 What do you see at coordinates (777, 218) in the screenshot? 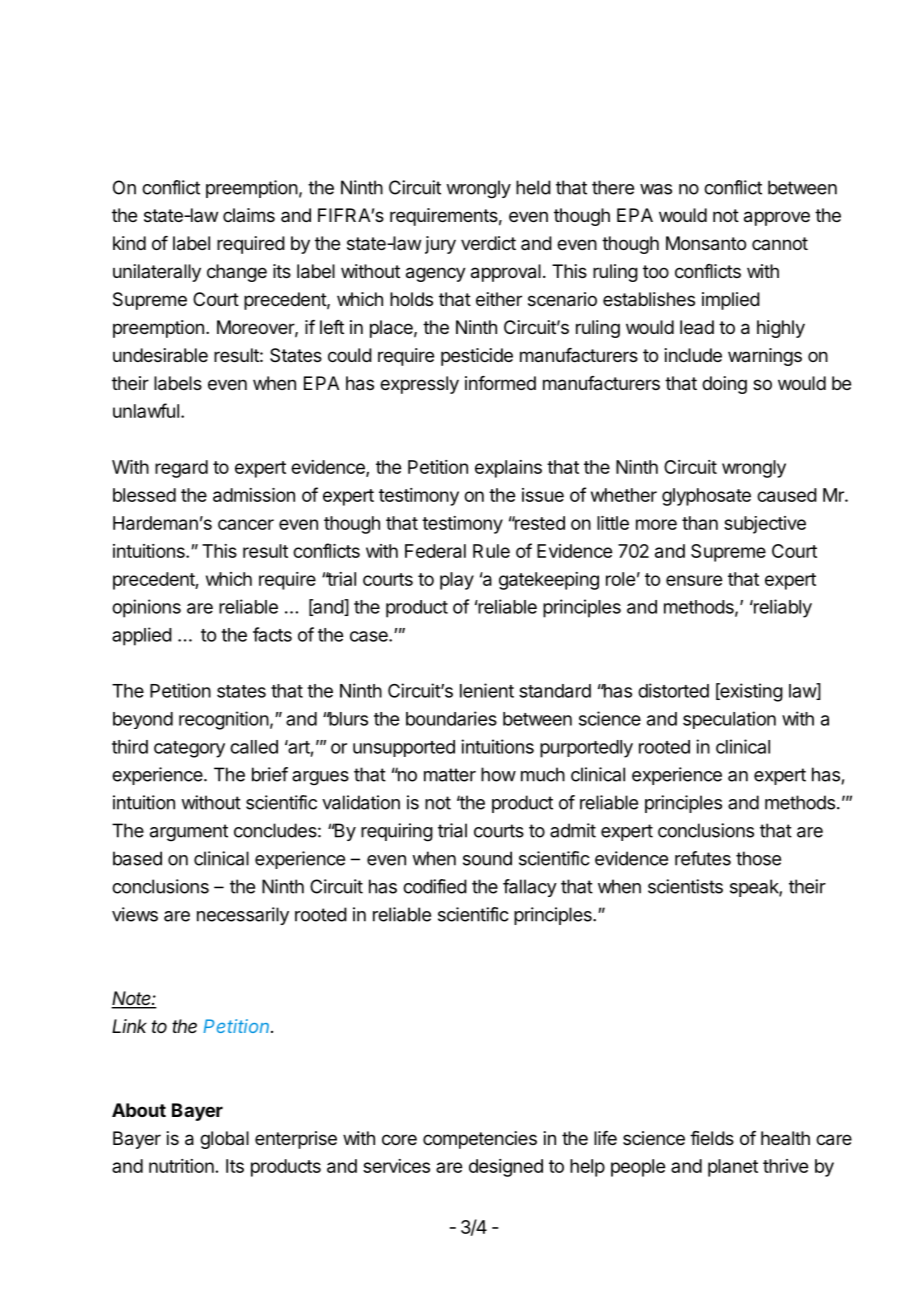
I see `approve` at bounding box center [777, 218].
